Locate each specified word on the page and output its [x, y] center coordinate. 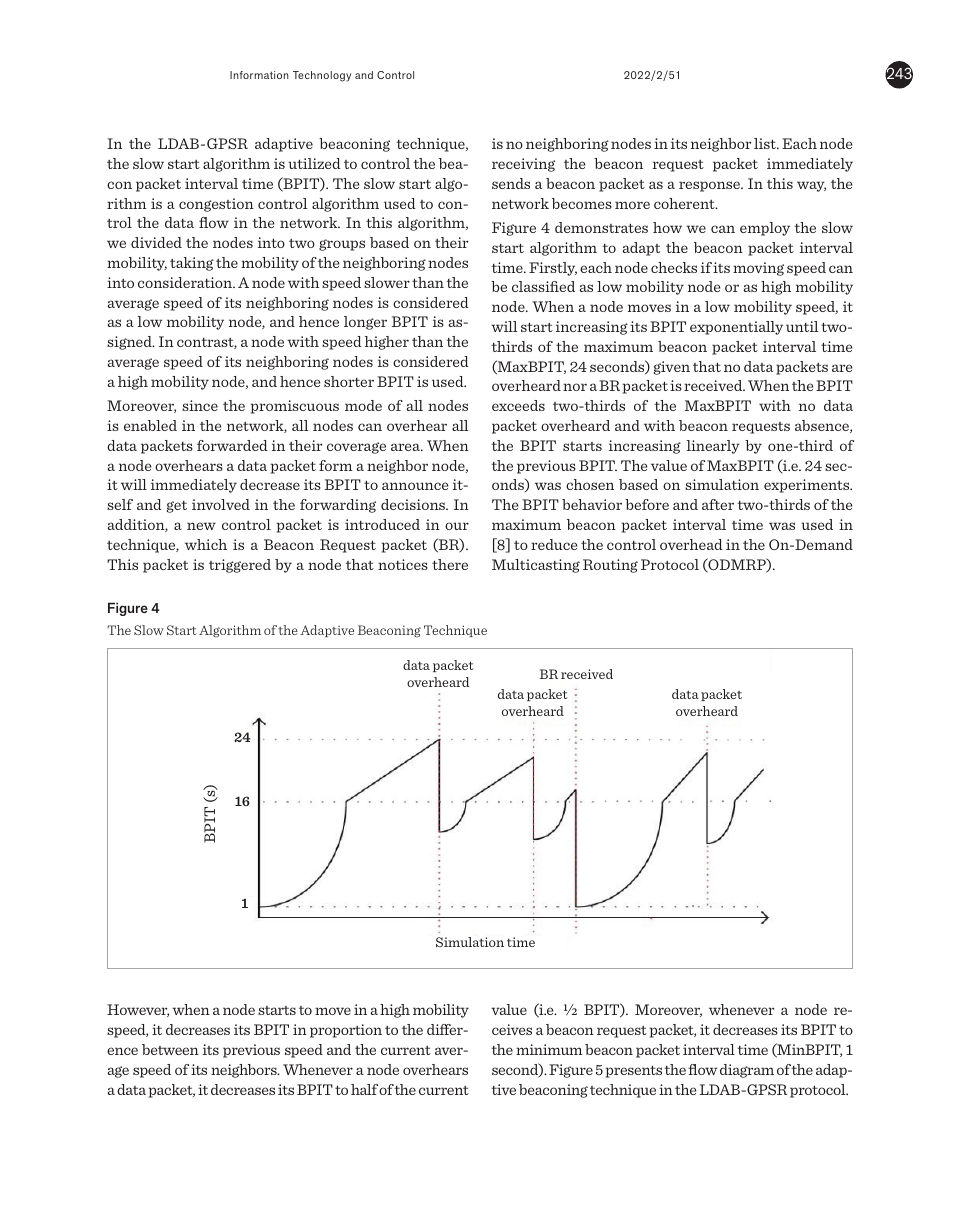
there [450, 564]
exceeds [518, 405]
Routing [610, 566]
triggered [240, 566]
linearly [713, 447]
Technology [322, 76]
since [200, 405]
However [138, 1010]
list [766, 143]
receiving [523, 165]
